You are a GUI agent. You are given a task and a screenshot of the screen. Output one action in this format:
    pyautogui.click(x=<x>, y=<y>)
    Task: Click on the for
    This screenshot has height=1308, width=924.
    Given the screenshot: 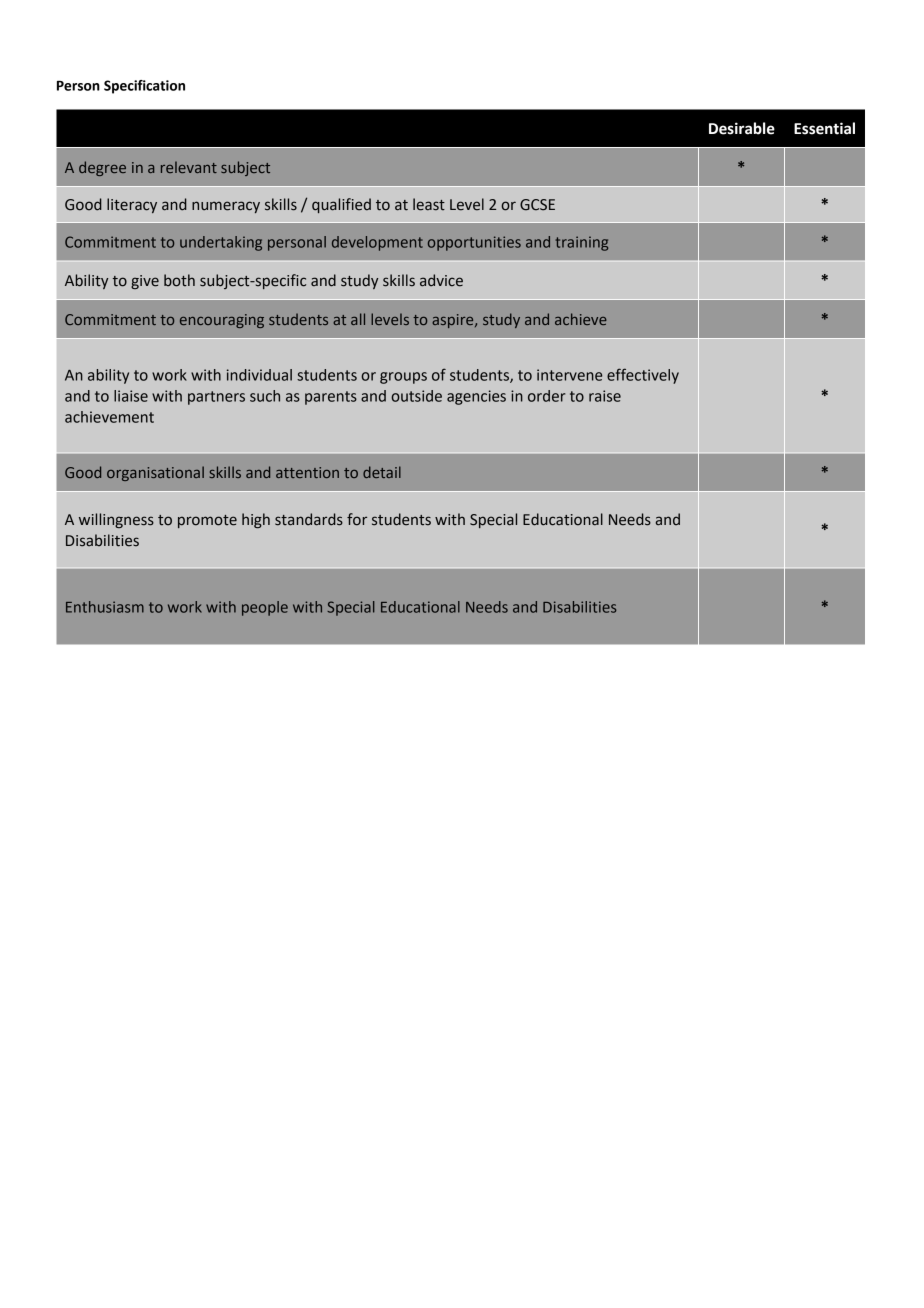 What is the action you would take?
    pyautogui.click(x=357, y=519)
